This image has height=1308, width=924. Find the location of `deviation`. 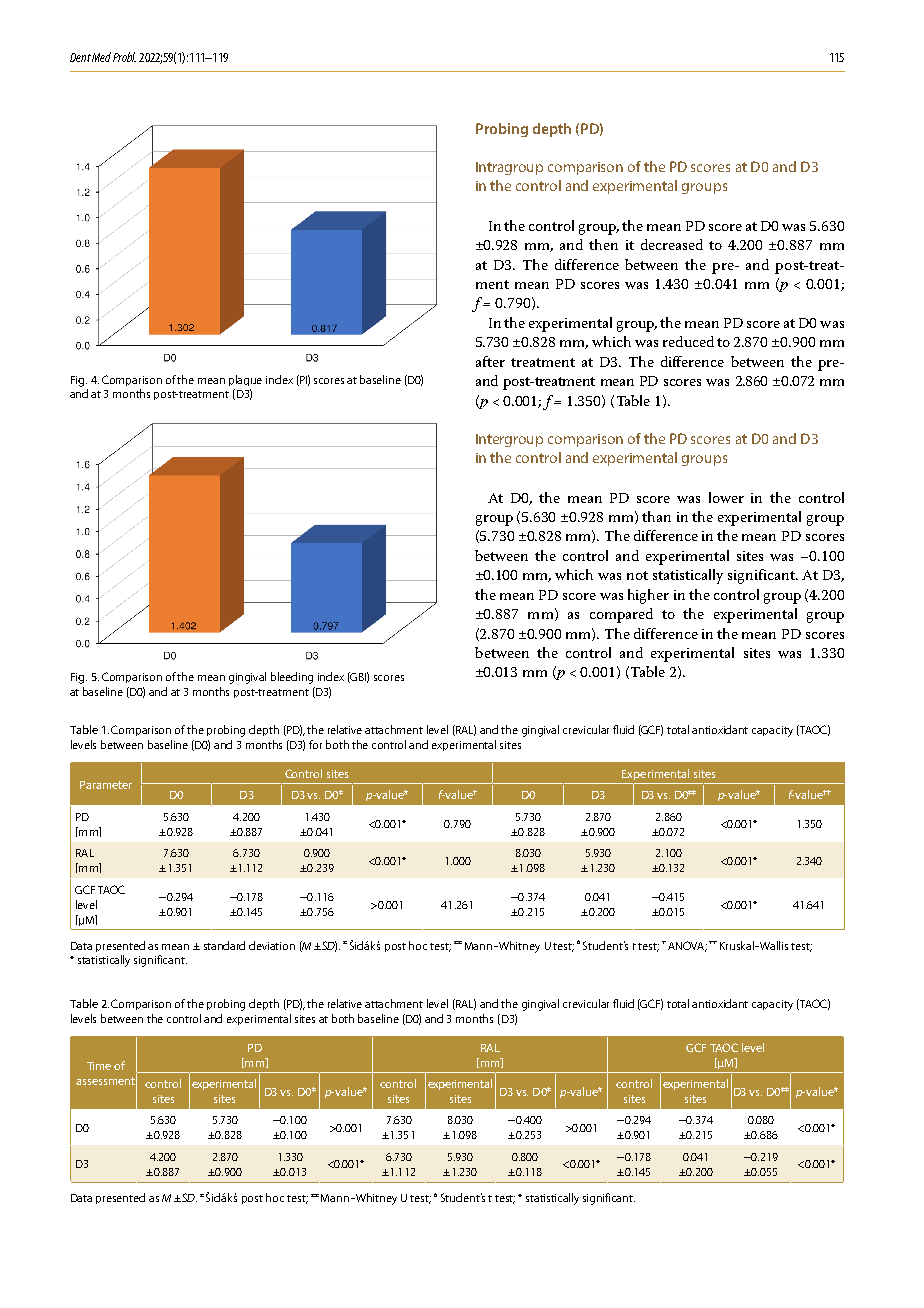

deviation is located at coordinates (272, 945).
